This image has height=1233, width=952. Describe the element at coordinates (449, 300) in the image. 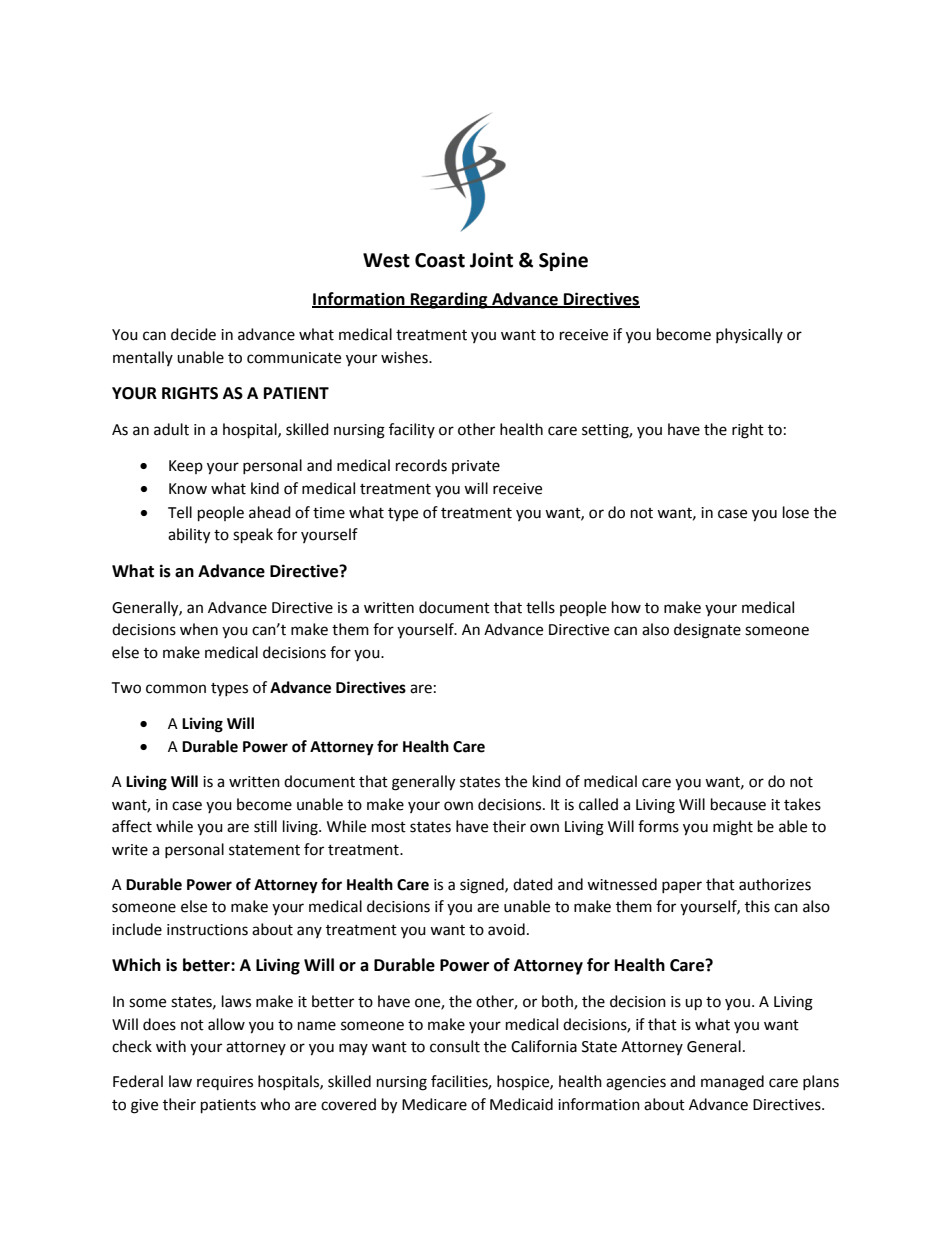

I see `Regarding` at that location.
